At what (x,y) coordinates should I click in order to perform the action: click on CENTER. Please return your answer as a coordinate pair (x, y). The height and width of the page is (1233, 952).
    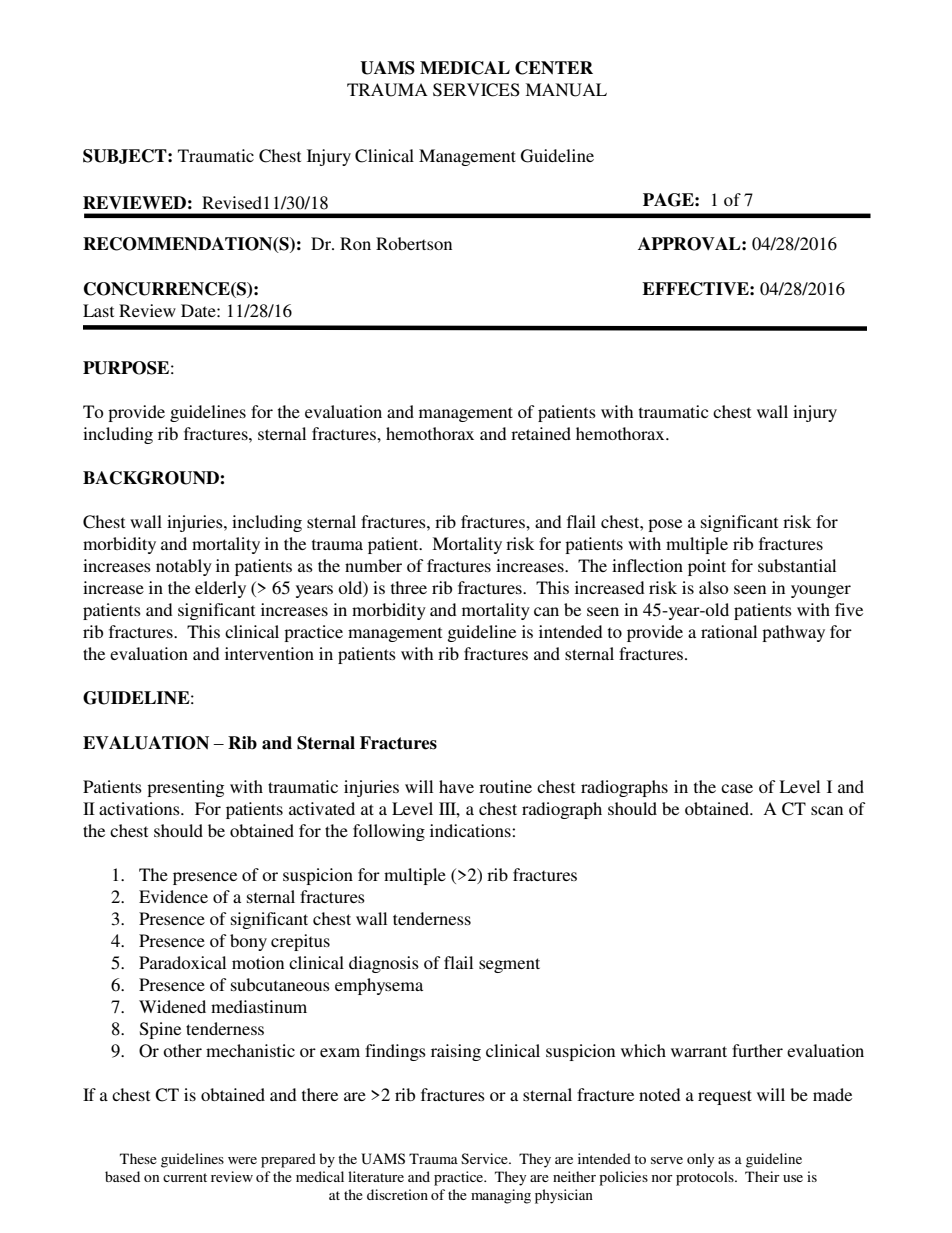
    Looking at the image, I should click on (554, 68).
